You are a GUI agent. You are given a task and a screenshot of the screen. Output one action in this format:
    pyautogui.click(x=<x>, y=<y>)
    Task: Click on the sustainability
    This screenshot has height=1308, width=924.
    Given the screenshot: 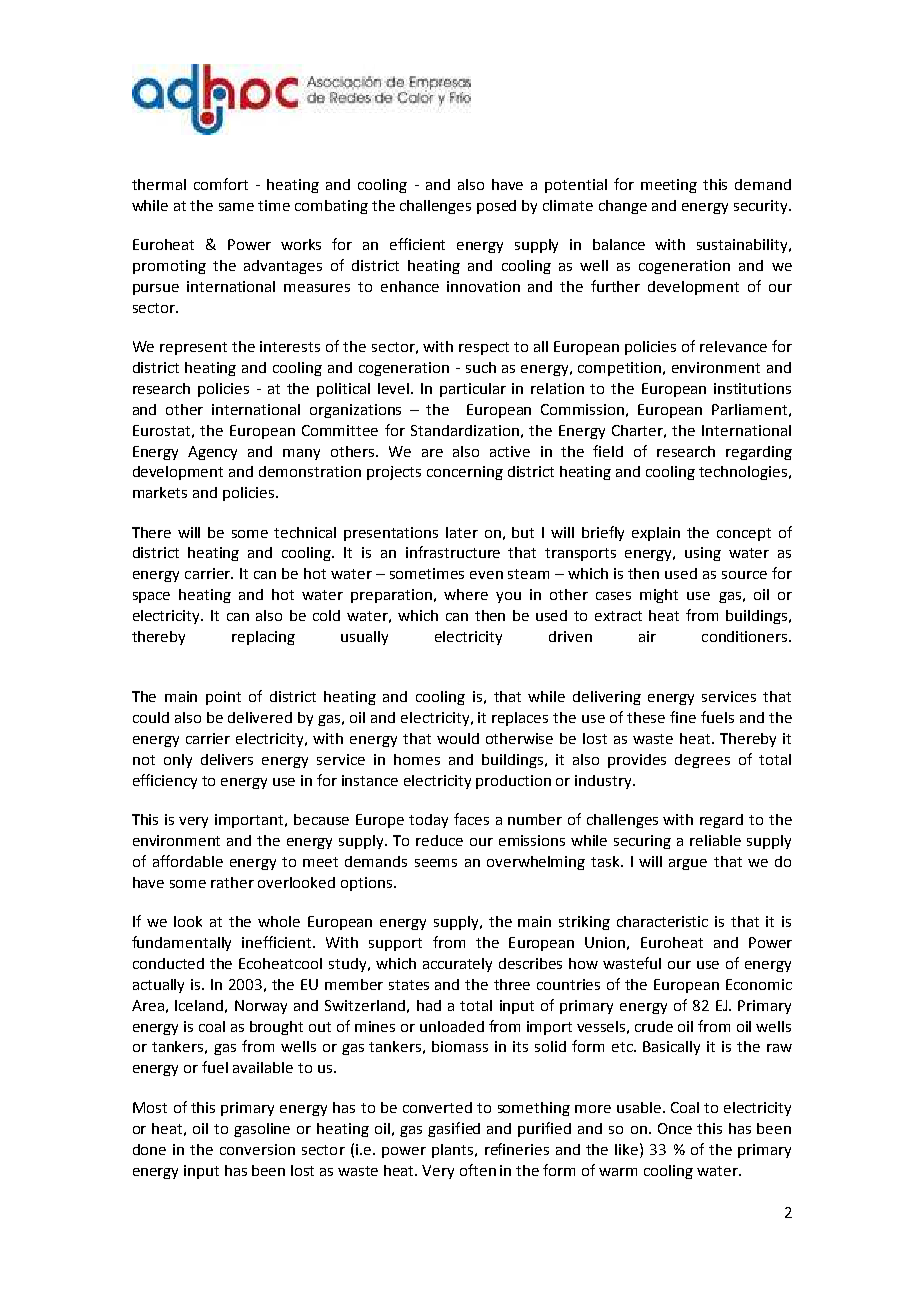 What is the action you would take?
    pyautogui.click(x=743, y=246)
